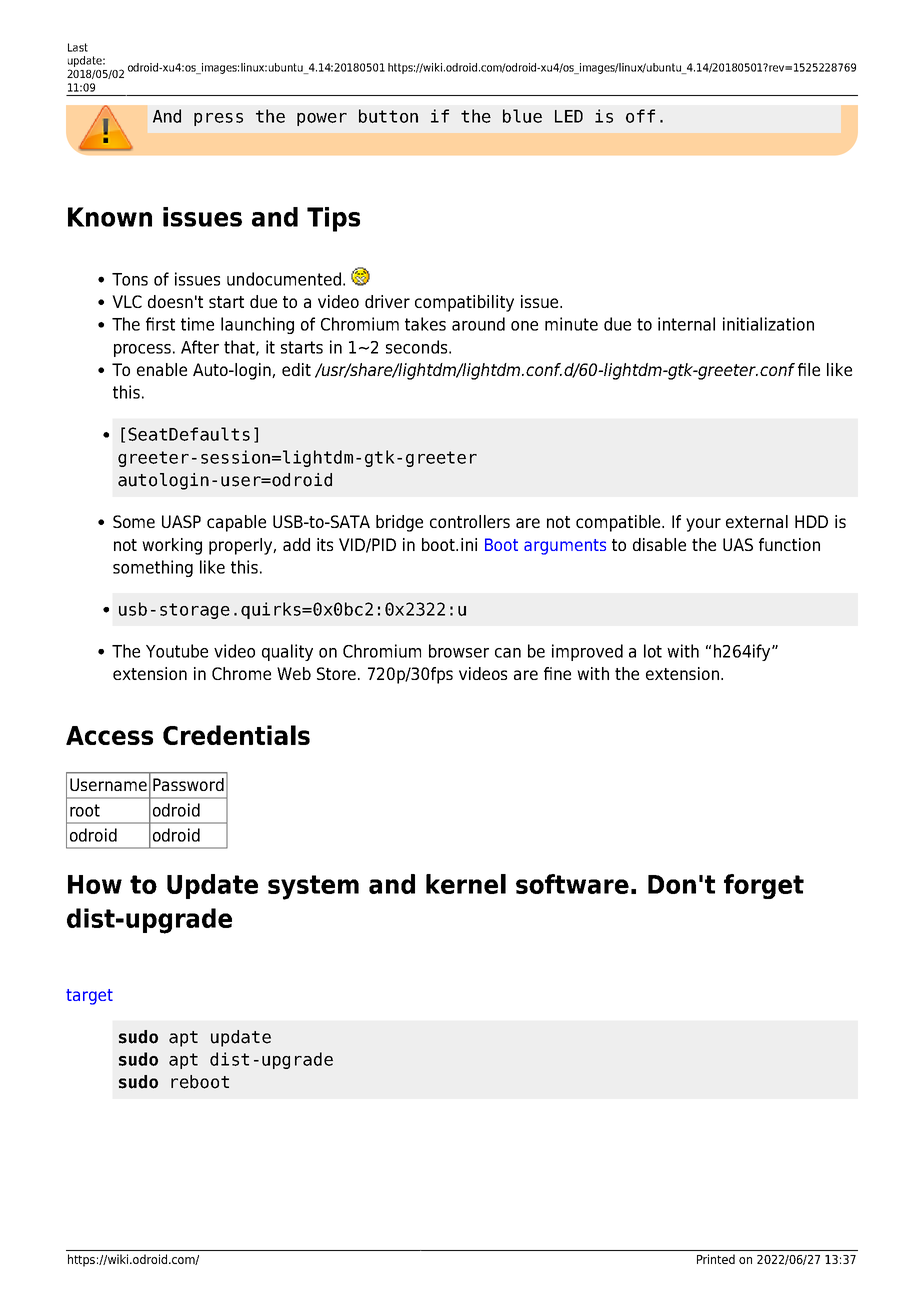 The width and height of the screenshot is (924, 1308). What do you see at coordinates (172, 546) in the screenshot?
I see `working` at bounding box center [172, 546].
